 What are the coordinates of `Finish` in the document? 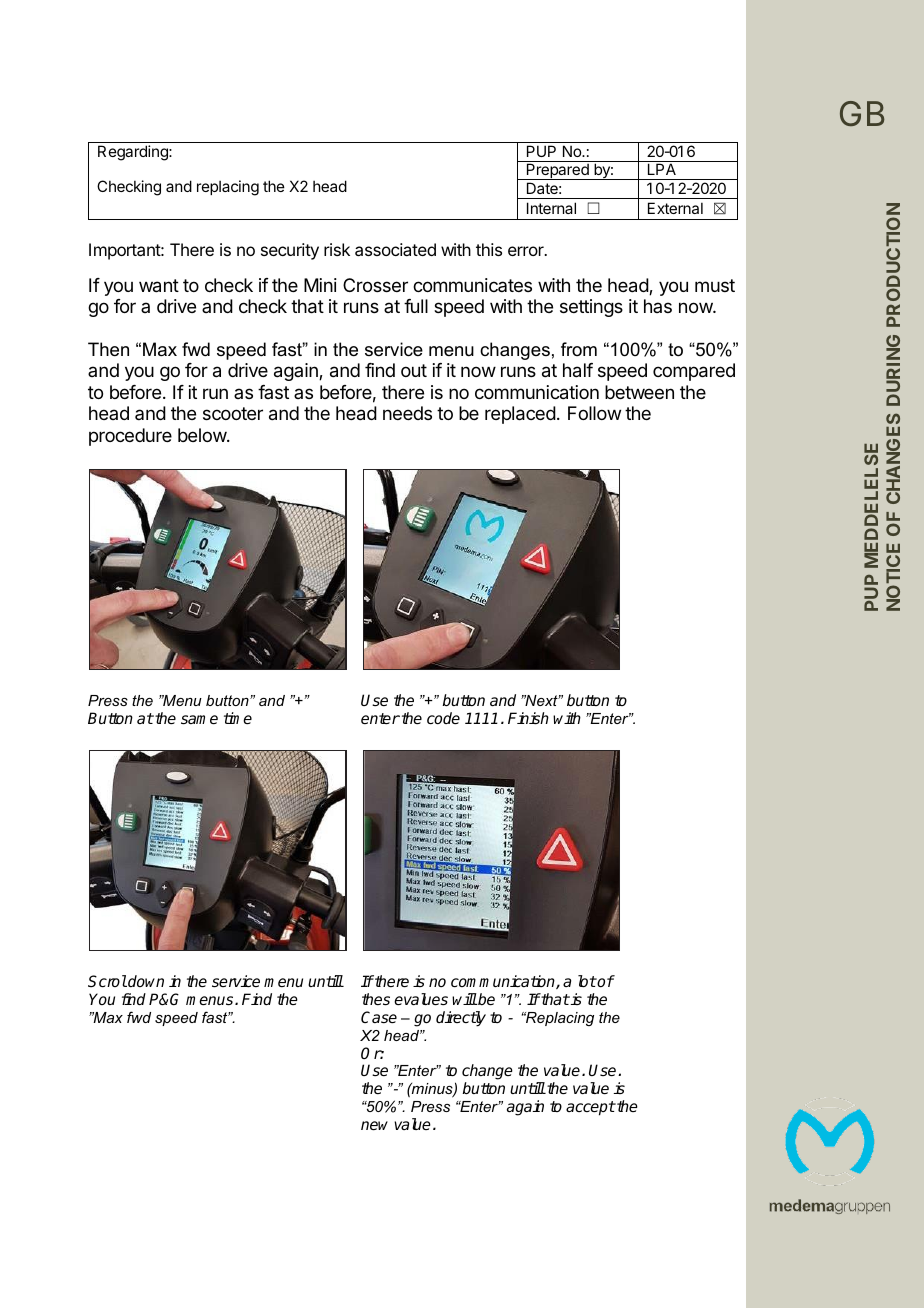 It's located at (528, 718).
